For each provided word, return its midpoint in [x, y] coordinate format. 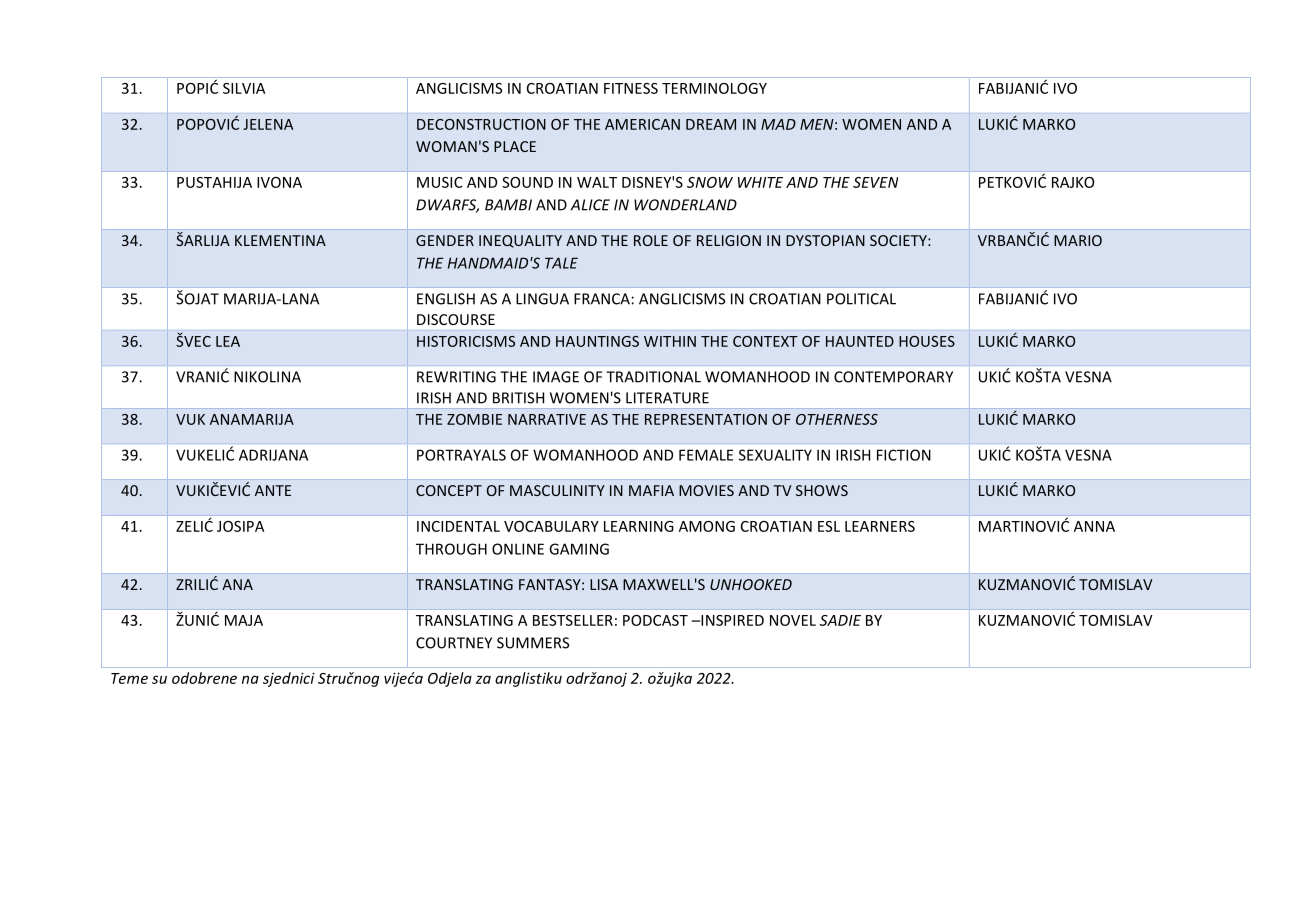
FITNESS [631, 88]
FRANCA [602, 299]
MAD [778, 124]
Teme [129, 678]
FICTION [904, 455]
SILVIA [244, 88]
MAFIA [651, 490]
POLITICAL [861, 299]
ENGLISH [446, 299]
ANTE [273, 490]
